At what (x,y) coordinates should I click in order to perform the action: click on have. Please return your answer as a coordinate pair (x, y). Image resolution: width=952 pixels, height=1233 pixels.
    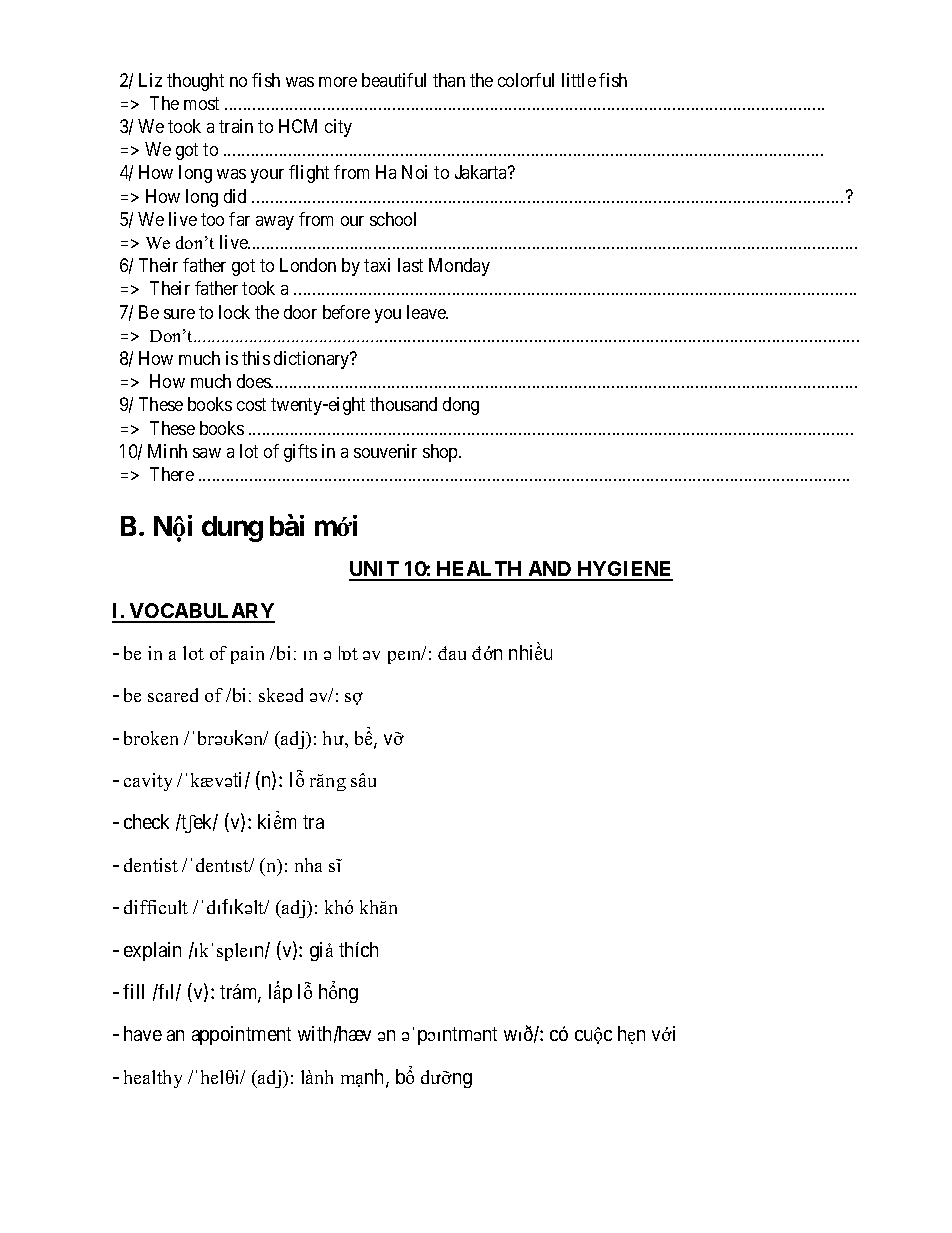
    Looking at the image, I should click on (143, 1033).
